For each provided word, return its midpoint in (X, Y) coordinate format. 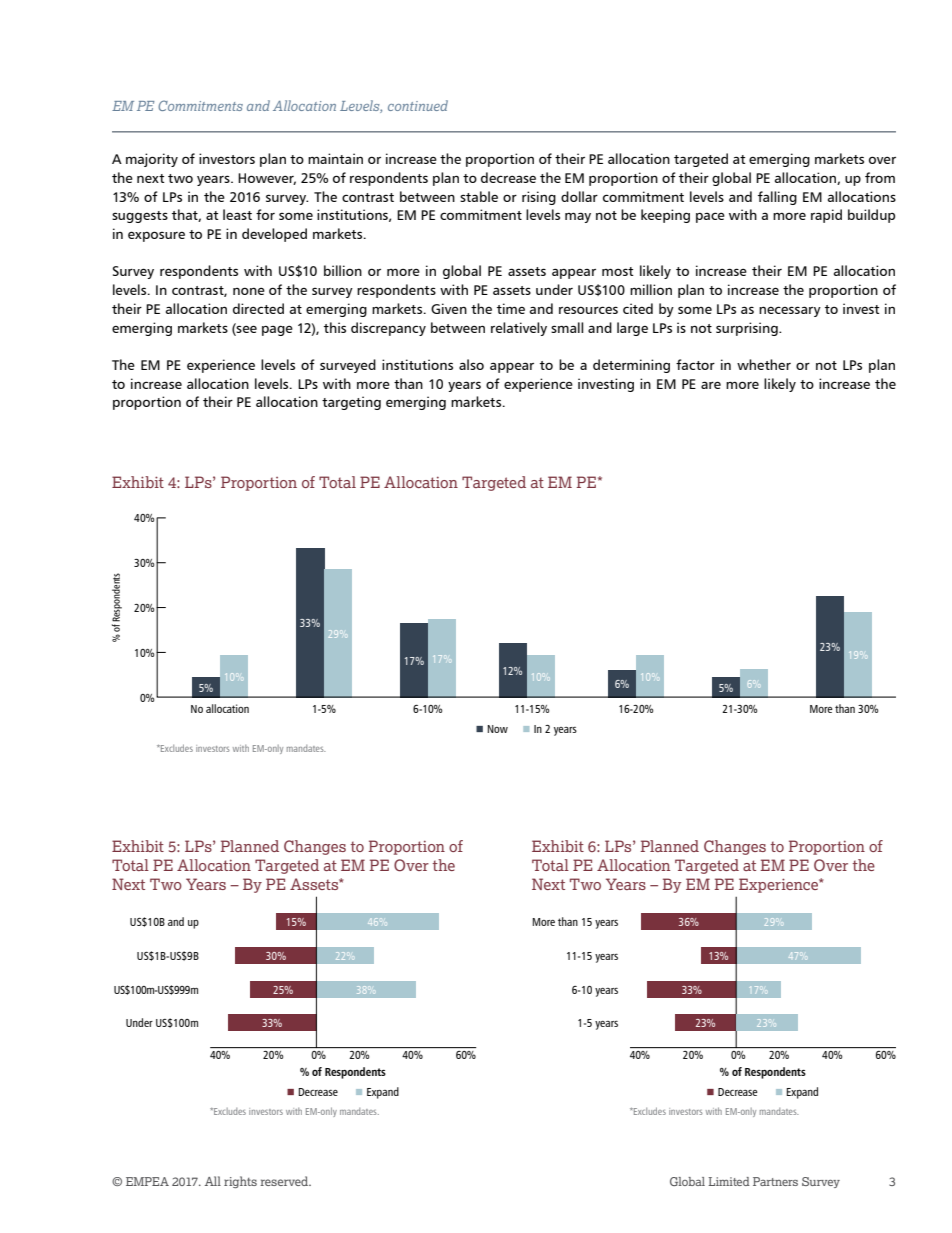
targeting (351, 403)
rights (240, 1182)
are (711, 385)
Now (497, 729)
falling (777, 198)
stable (479, 196)
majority (152, 160)
